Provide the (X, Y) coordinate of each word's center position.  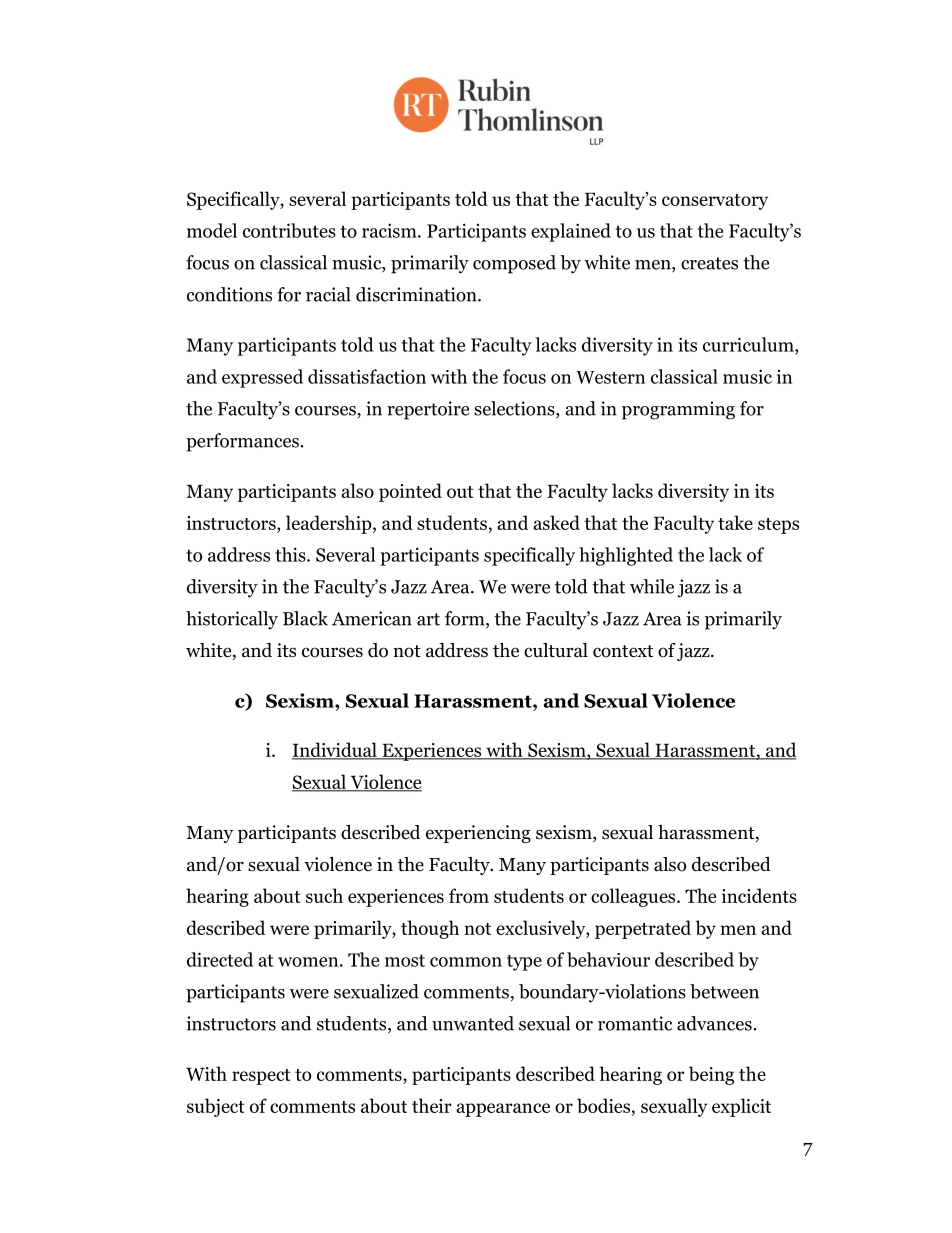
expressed (262, 378)
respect (261, 1077)
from (469, 895)
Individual (335, 750)
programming (678, 410)
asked (556, 522)
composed (514, 264)
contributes (289, 230)
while (652, 586)
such (324, 895)
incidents (759, 895)
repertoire (428, 410)
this (291, 554)
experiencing (478, 834)
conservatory (715, 202)
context (623, 651)
